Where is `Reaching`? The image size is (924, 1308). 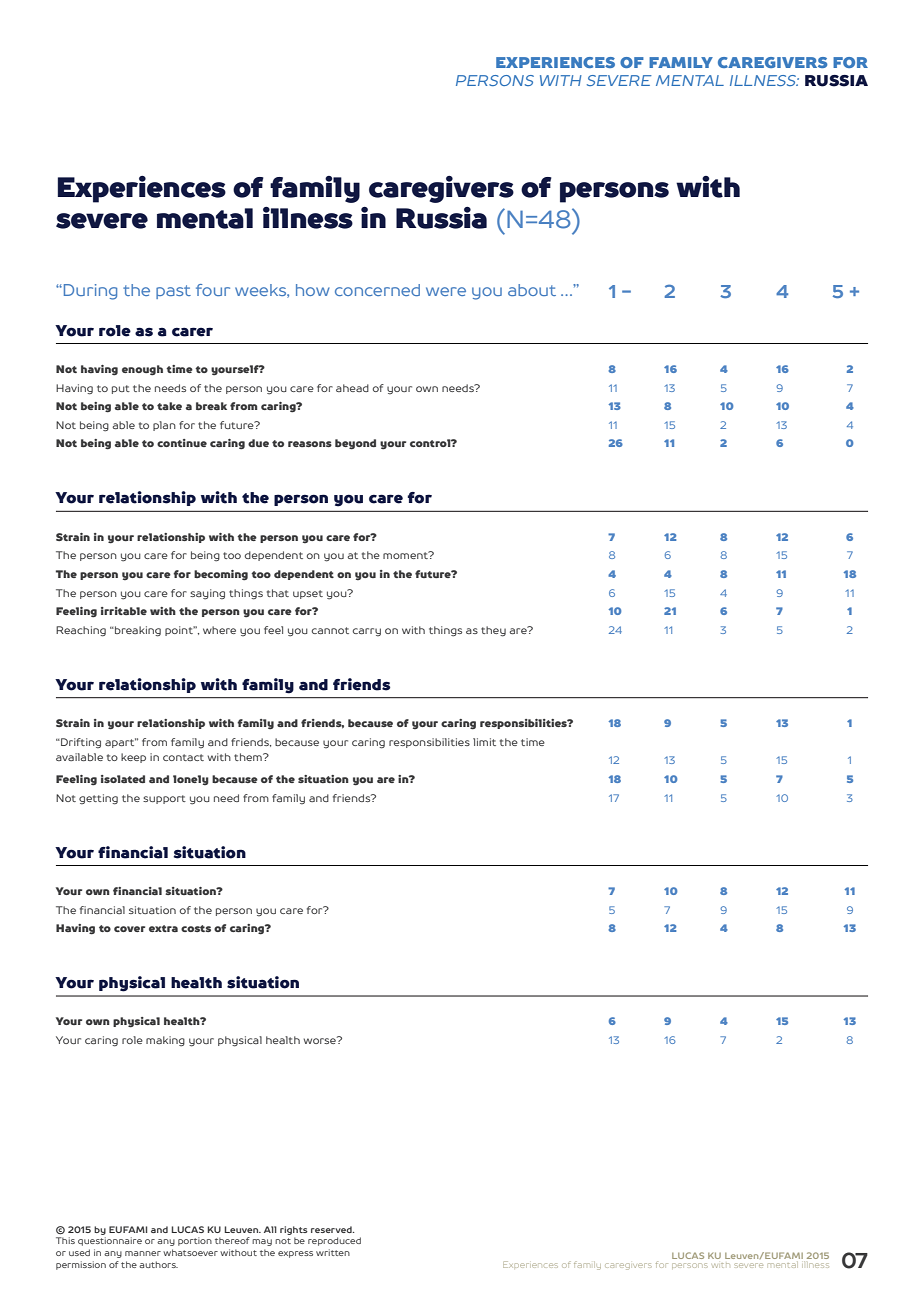
Reaching is located at coordinates (81, 631).
